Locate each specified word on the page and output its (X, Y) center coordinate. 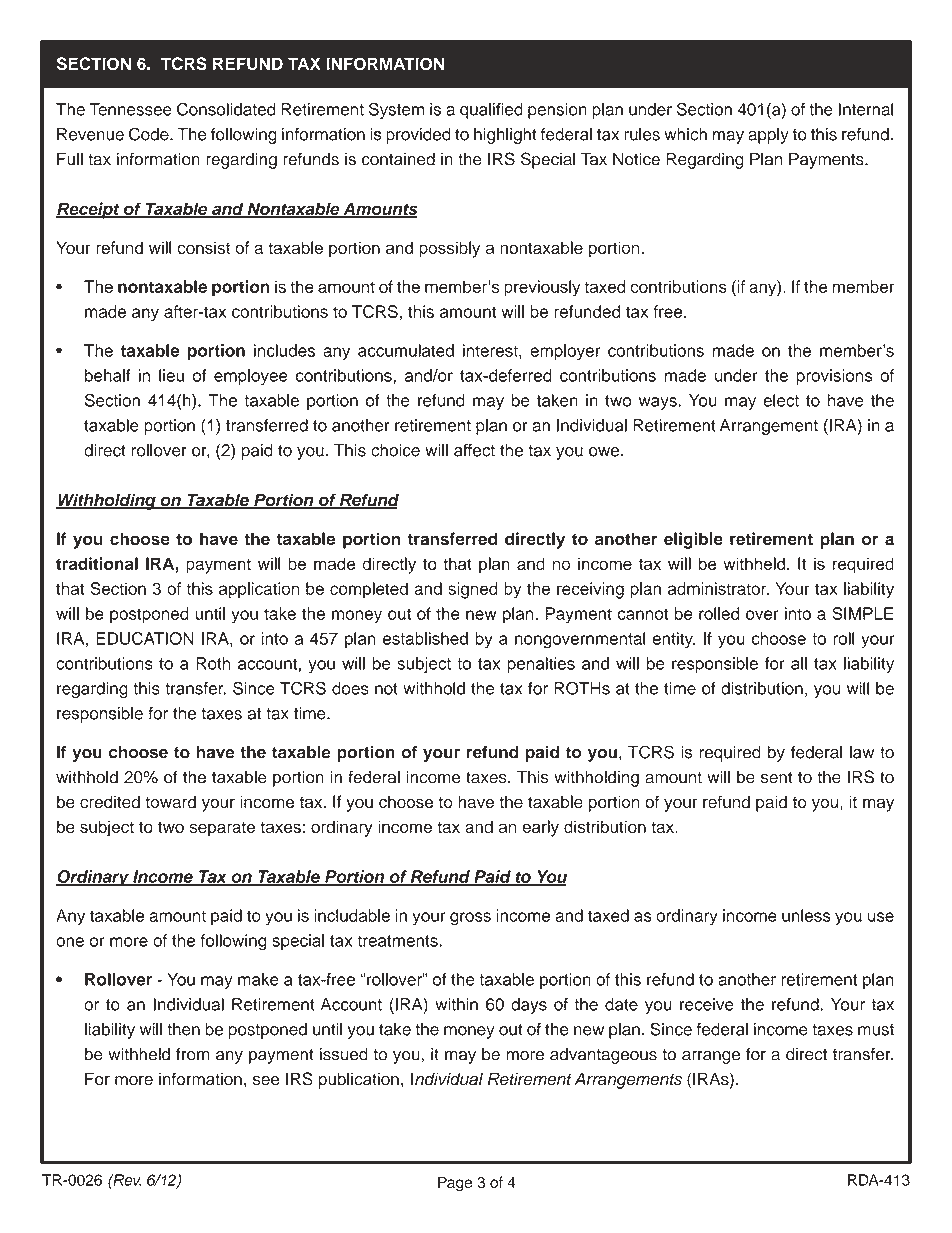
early (540, 828)
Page (455, 1184)
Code (150, 134)
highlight (505, 135)
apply (768, 135)
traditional (97, 563)
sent (777, 778)
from (192, 1054)
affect (474, 450)
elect (781, 400)
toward (170, 802)
